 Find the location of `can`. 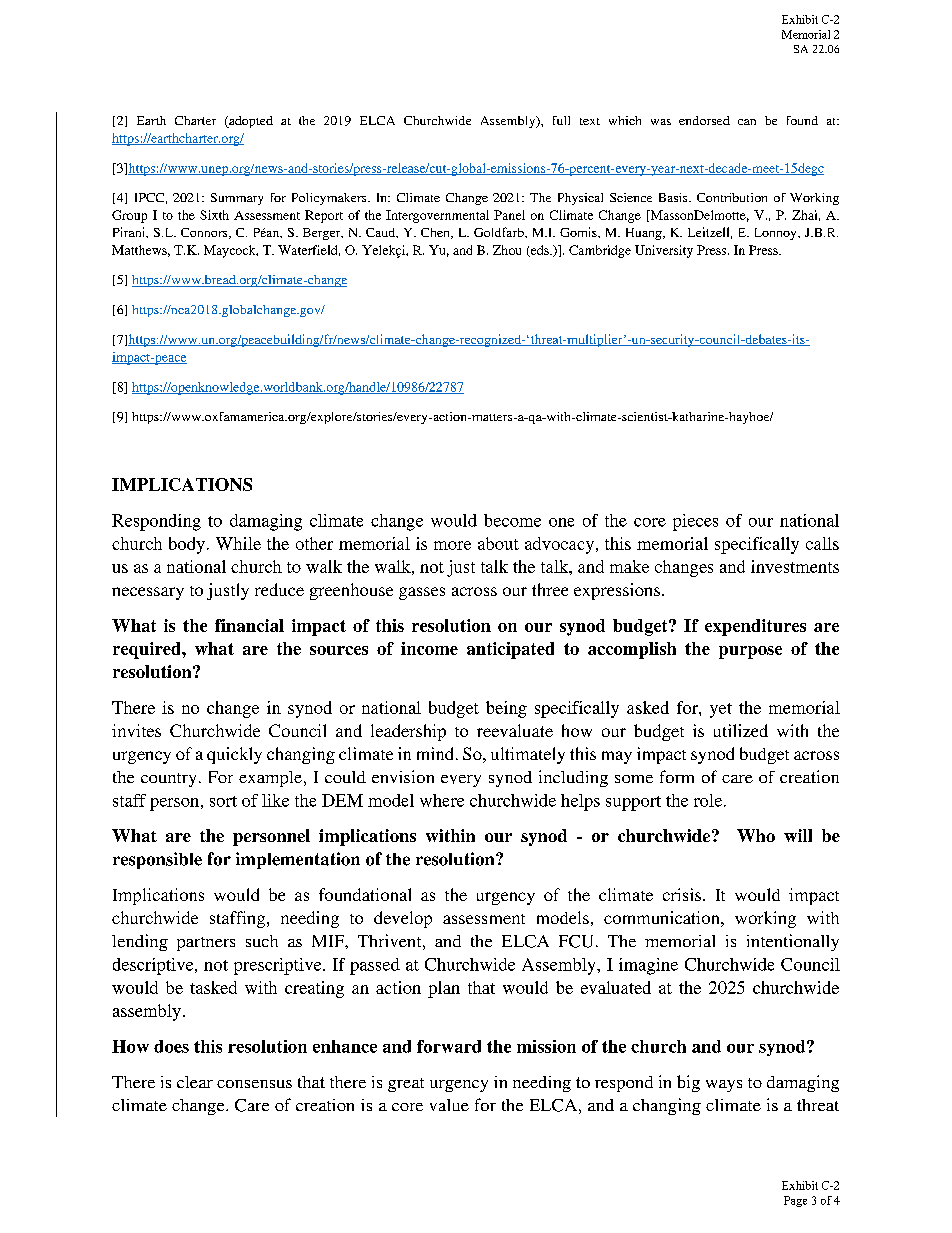

can is located at coordinates (747, 122).
